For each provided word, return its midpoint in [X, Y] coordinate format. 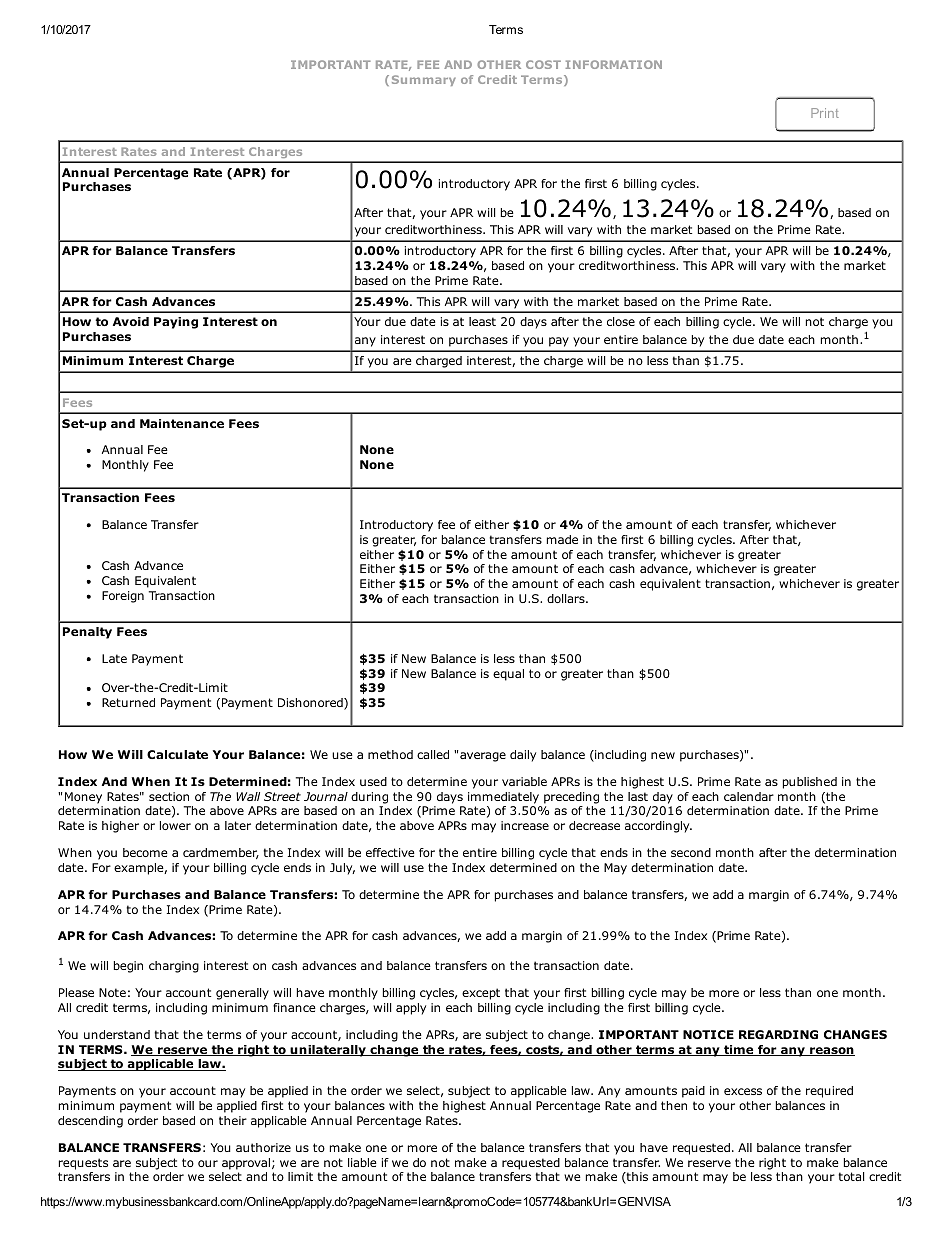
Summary [424, 80]
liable [362, 1162]
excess [743, 1091]
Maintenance [182, 423]
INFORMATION [614, 64]
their [233, 1120]
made [562, 539]
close [621, 321]
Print [825, 113]
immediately [503, 798]
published [810, 783]
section [169, 796]
